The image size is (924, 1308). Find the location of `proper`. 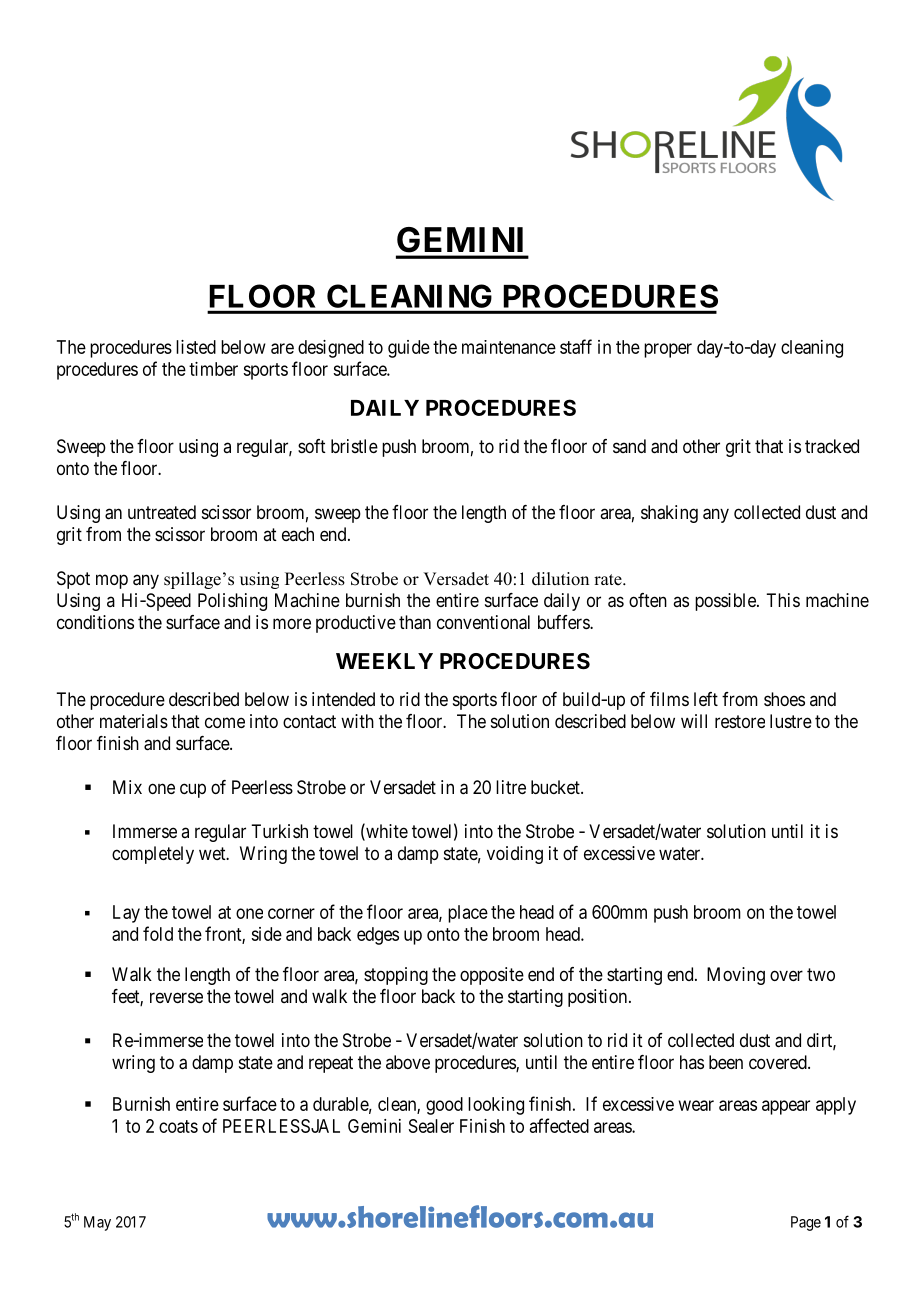

proper is located at coordinates (668, 350).
